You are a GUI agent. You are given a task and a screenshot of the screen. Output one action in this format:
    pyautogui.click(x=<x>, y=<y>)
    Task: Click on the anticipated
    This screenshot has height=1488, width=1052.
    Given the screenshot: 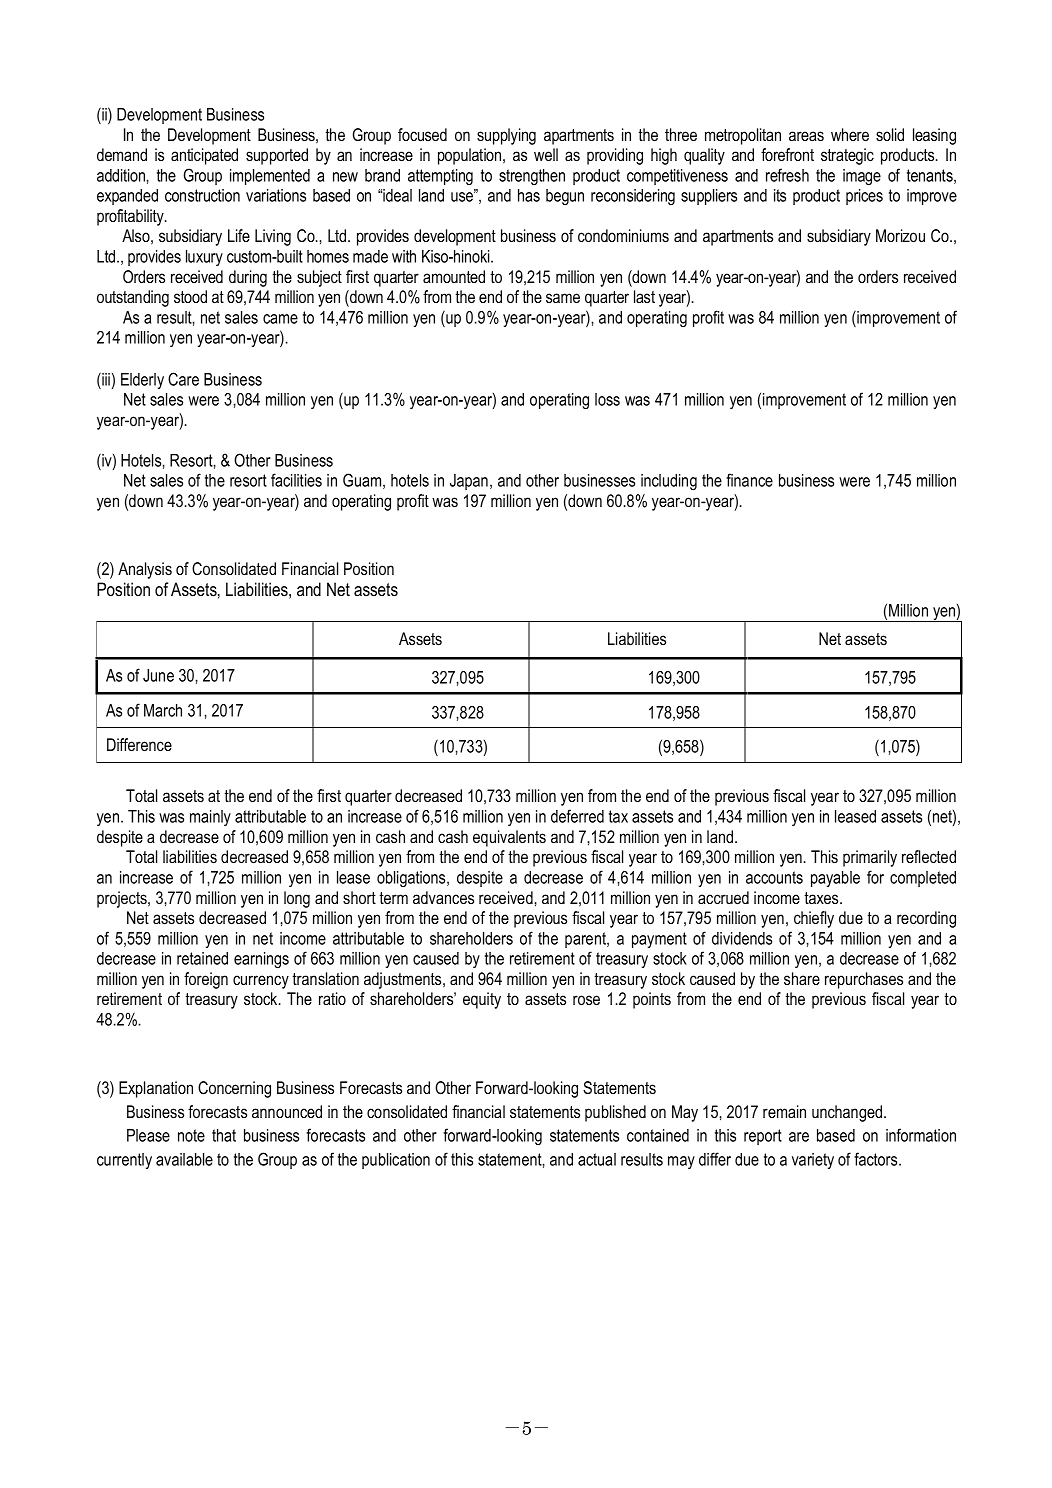 What is the action you would take?
    pyautogui.click(x=204, y=156)
